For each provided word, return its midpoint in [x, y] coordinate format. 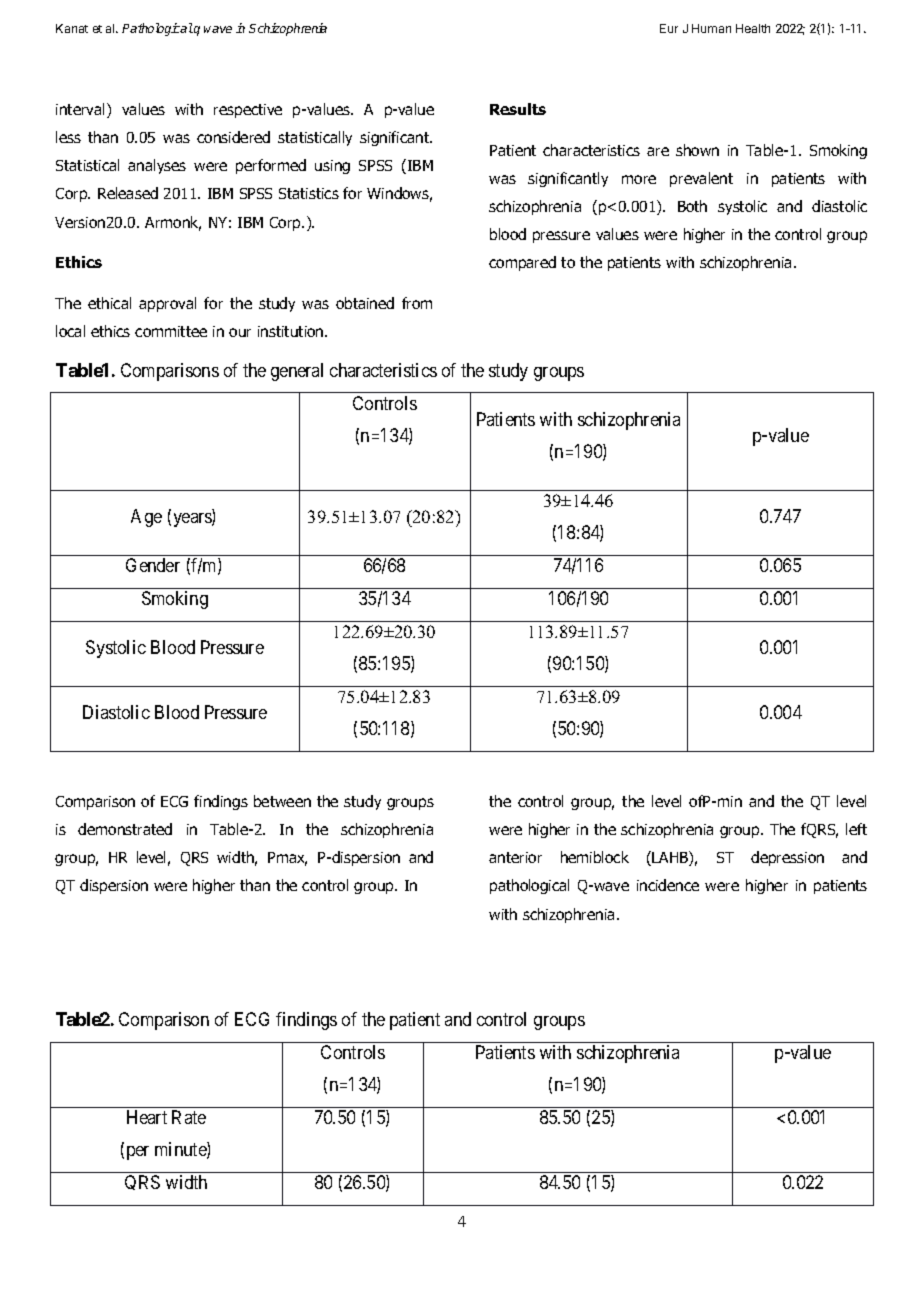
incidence [668, 885]
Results [518, 109]
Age [146, 518]
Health [753, 28]
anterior [515, 857]
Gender [153, 565]
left [856, 829]
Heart [147, 1117]
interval [82, 110]
